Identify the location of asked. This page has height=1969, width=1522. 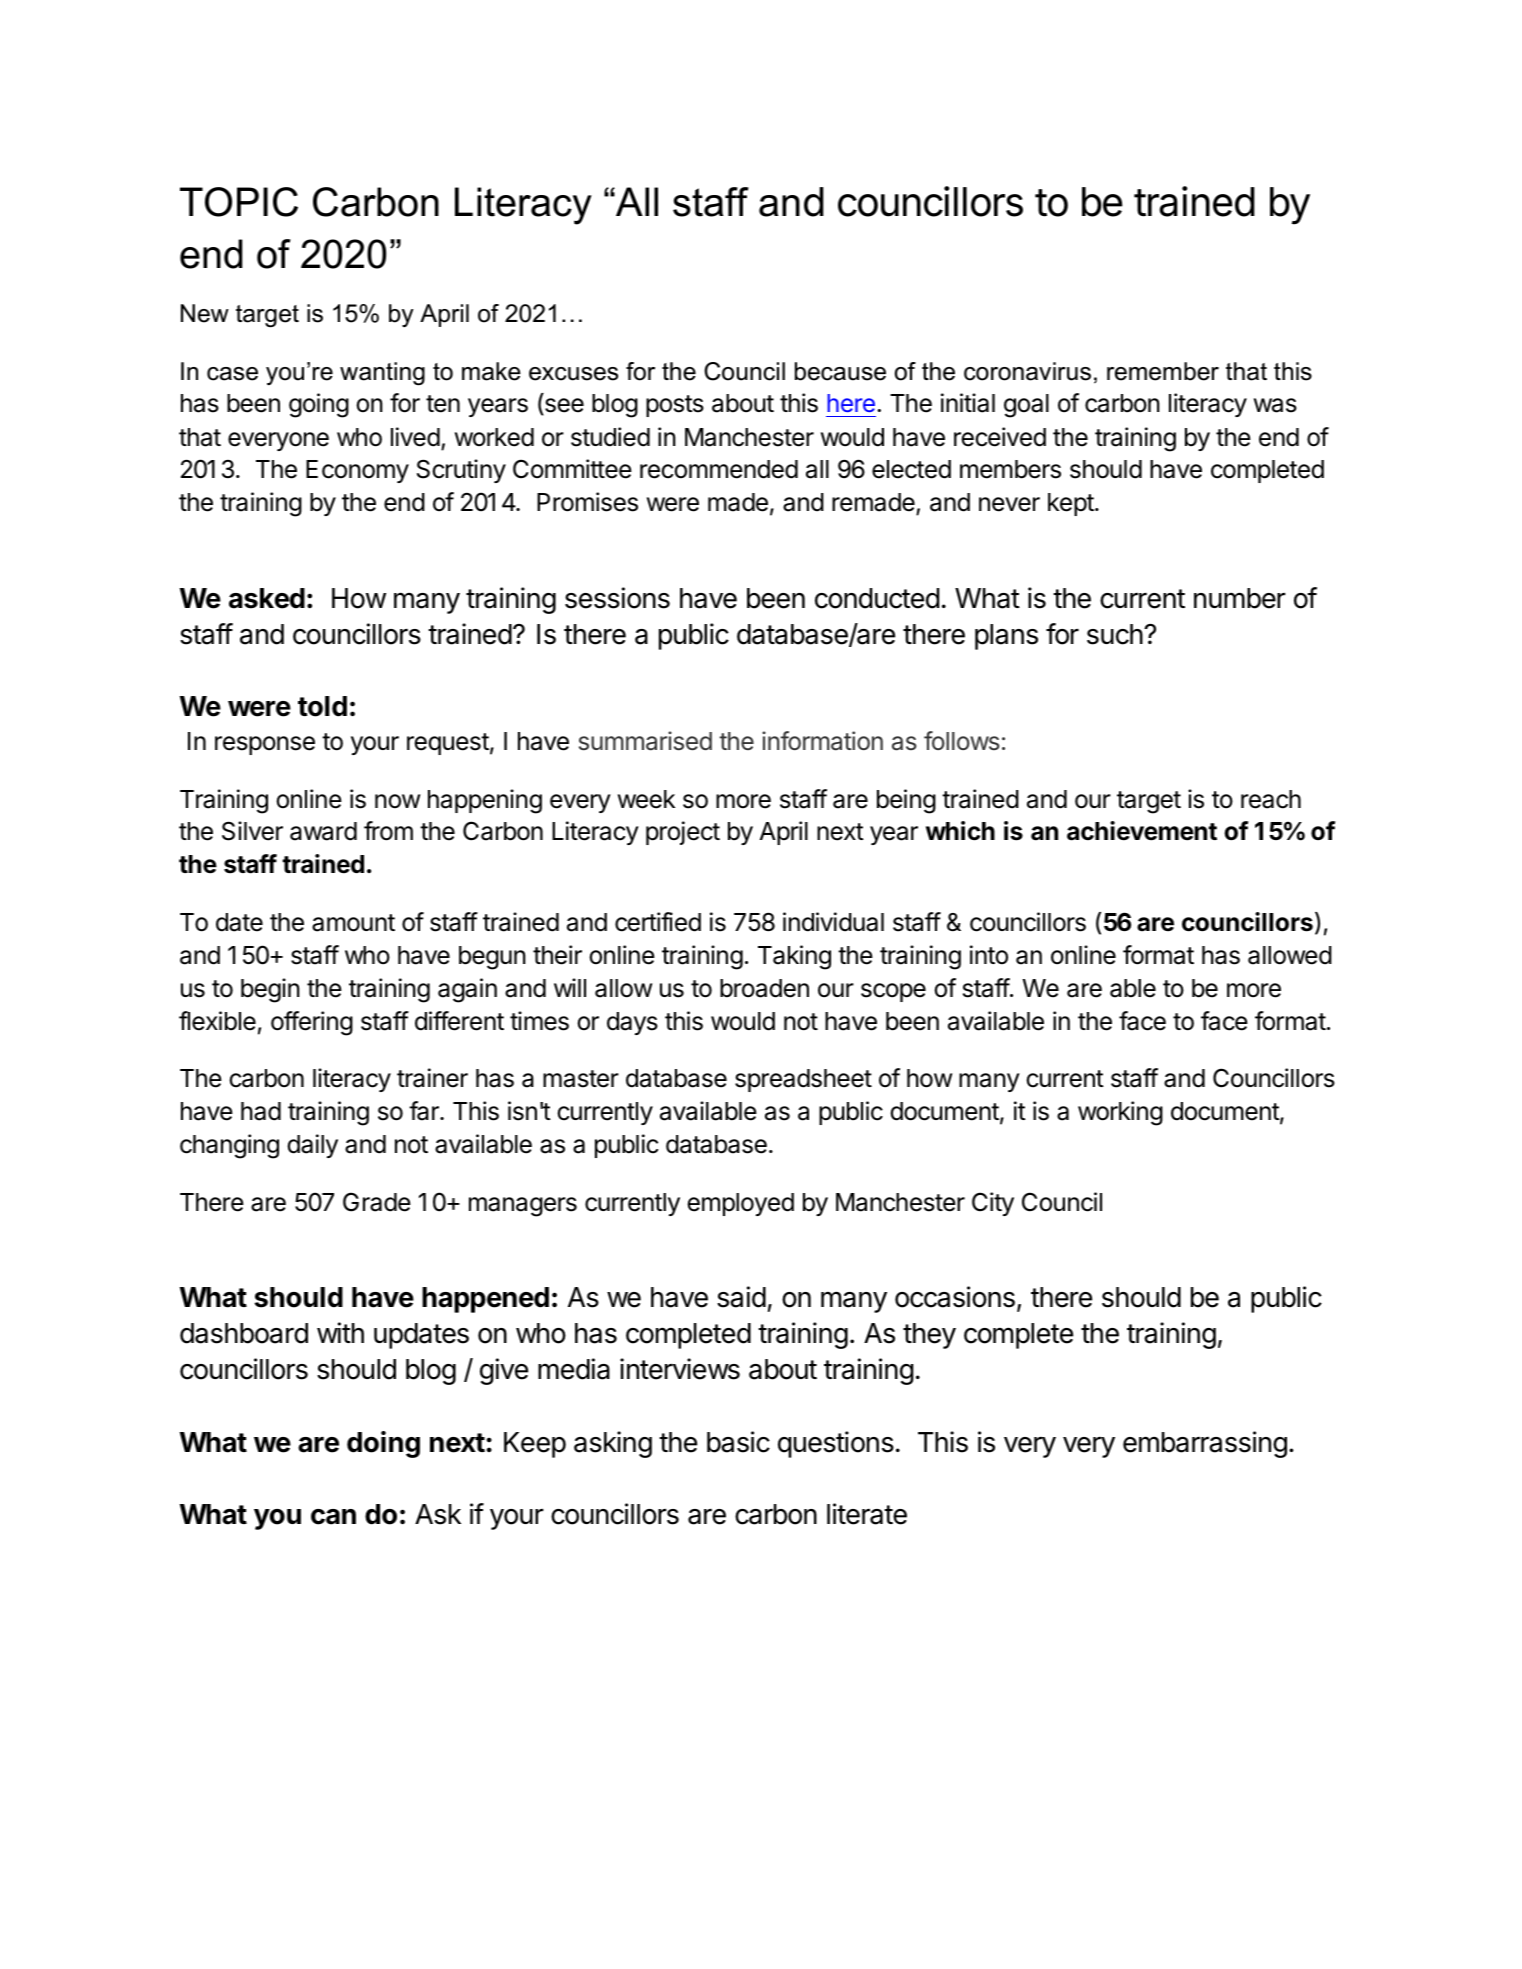
(267, 598).
